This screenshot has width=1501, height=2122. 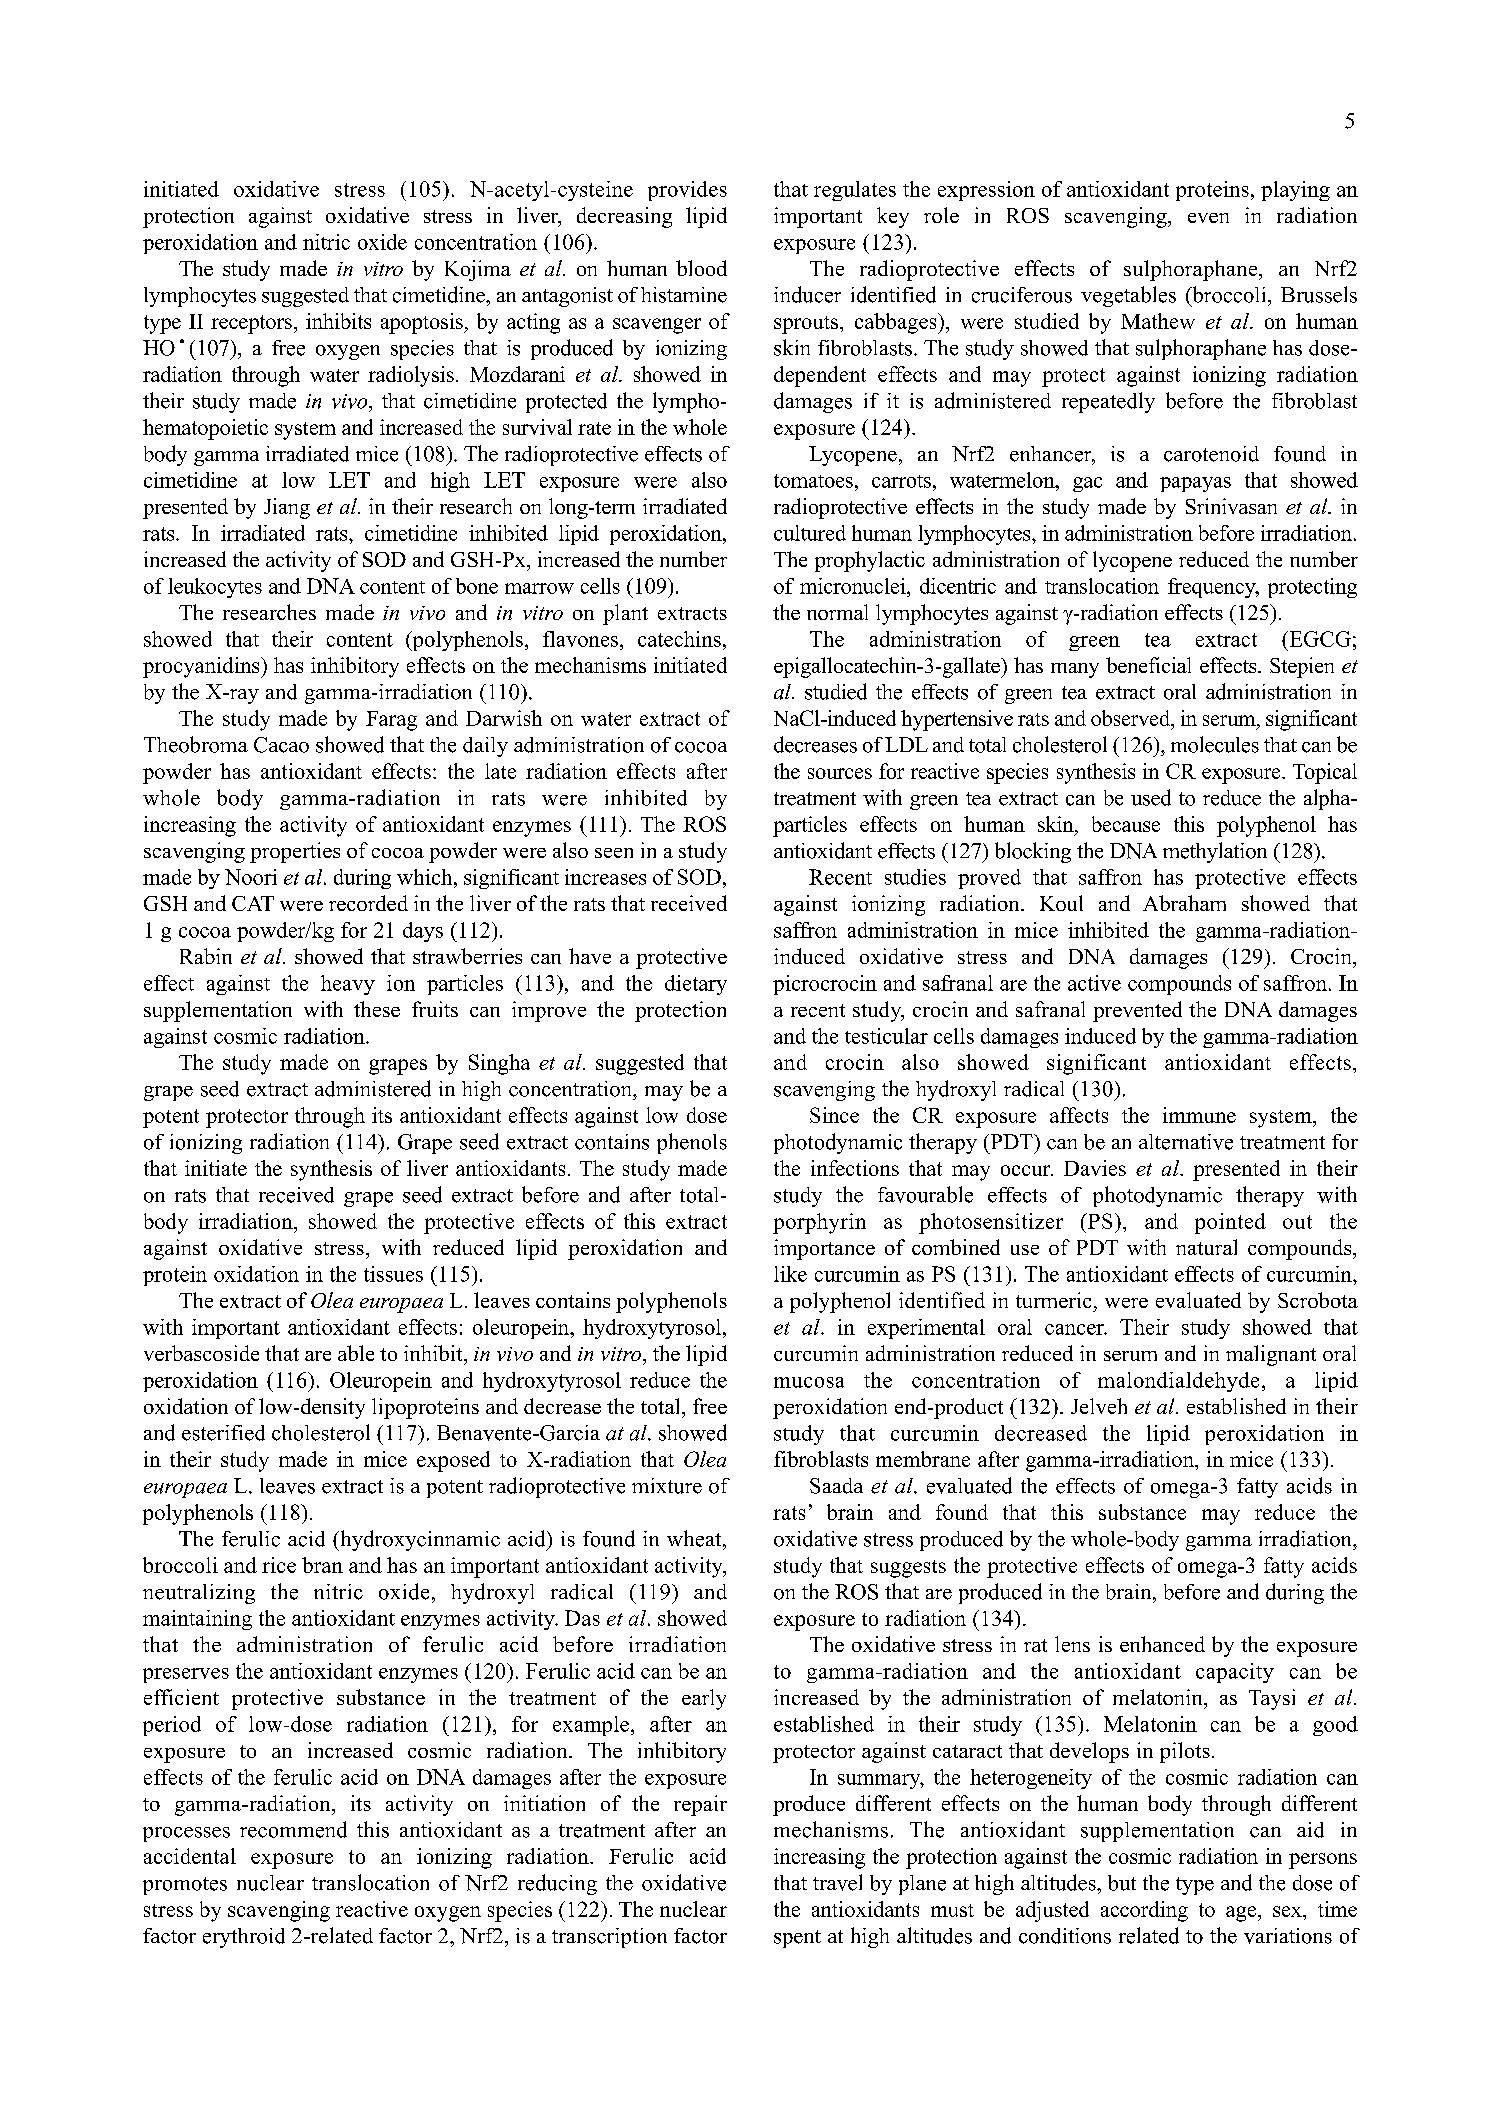 I want to click on beneficial, so click(x=1148, y=665).
